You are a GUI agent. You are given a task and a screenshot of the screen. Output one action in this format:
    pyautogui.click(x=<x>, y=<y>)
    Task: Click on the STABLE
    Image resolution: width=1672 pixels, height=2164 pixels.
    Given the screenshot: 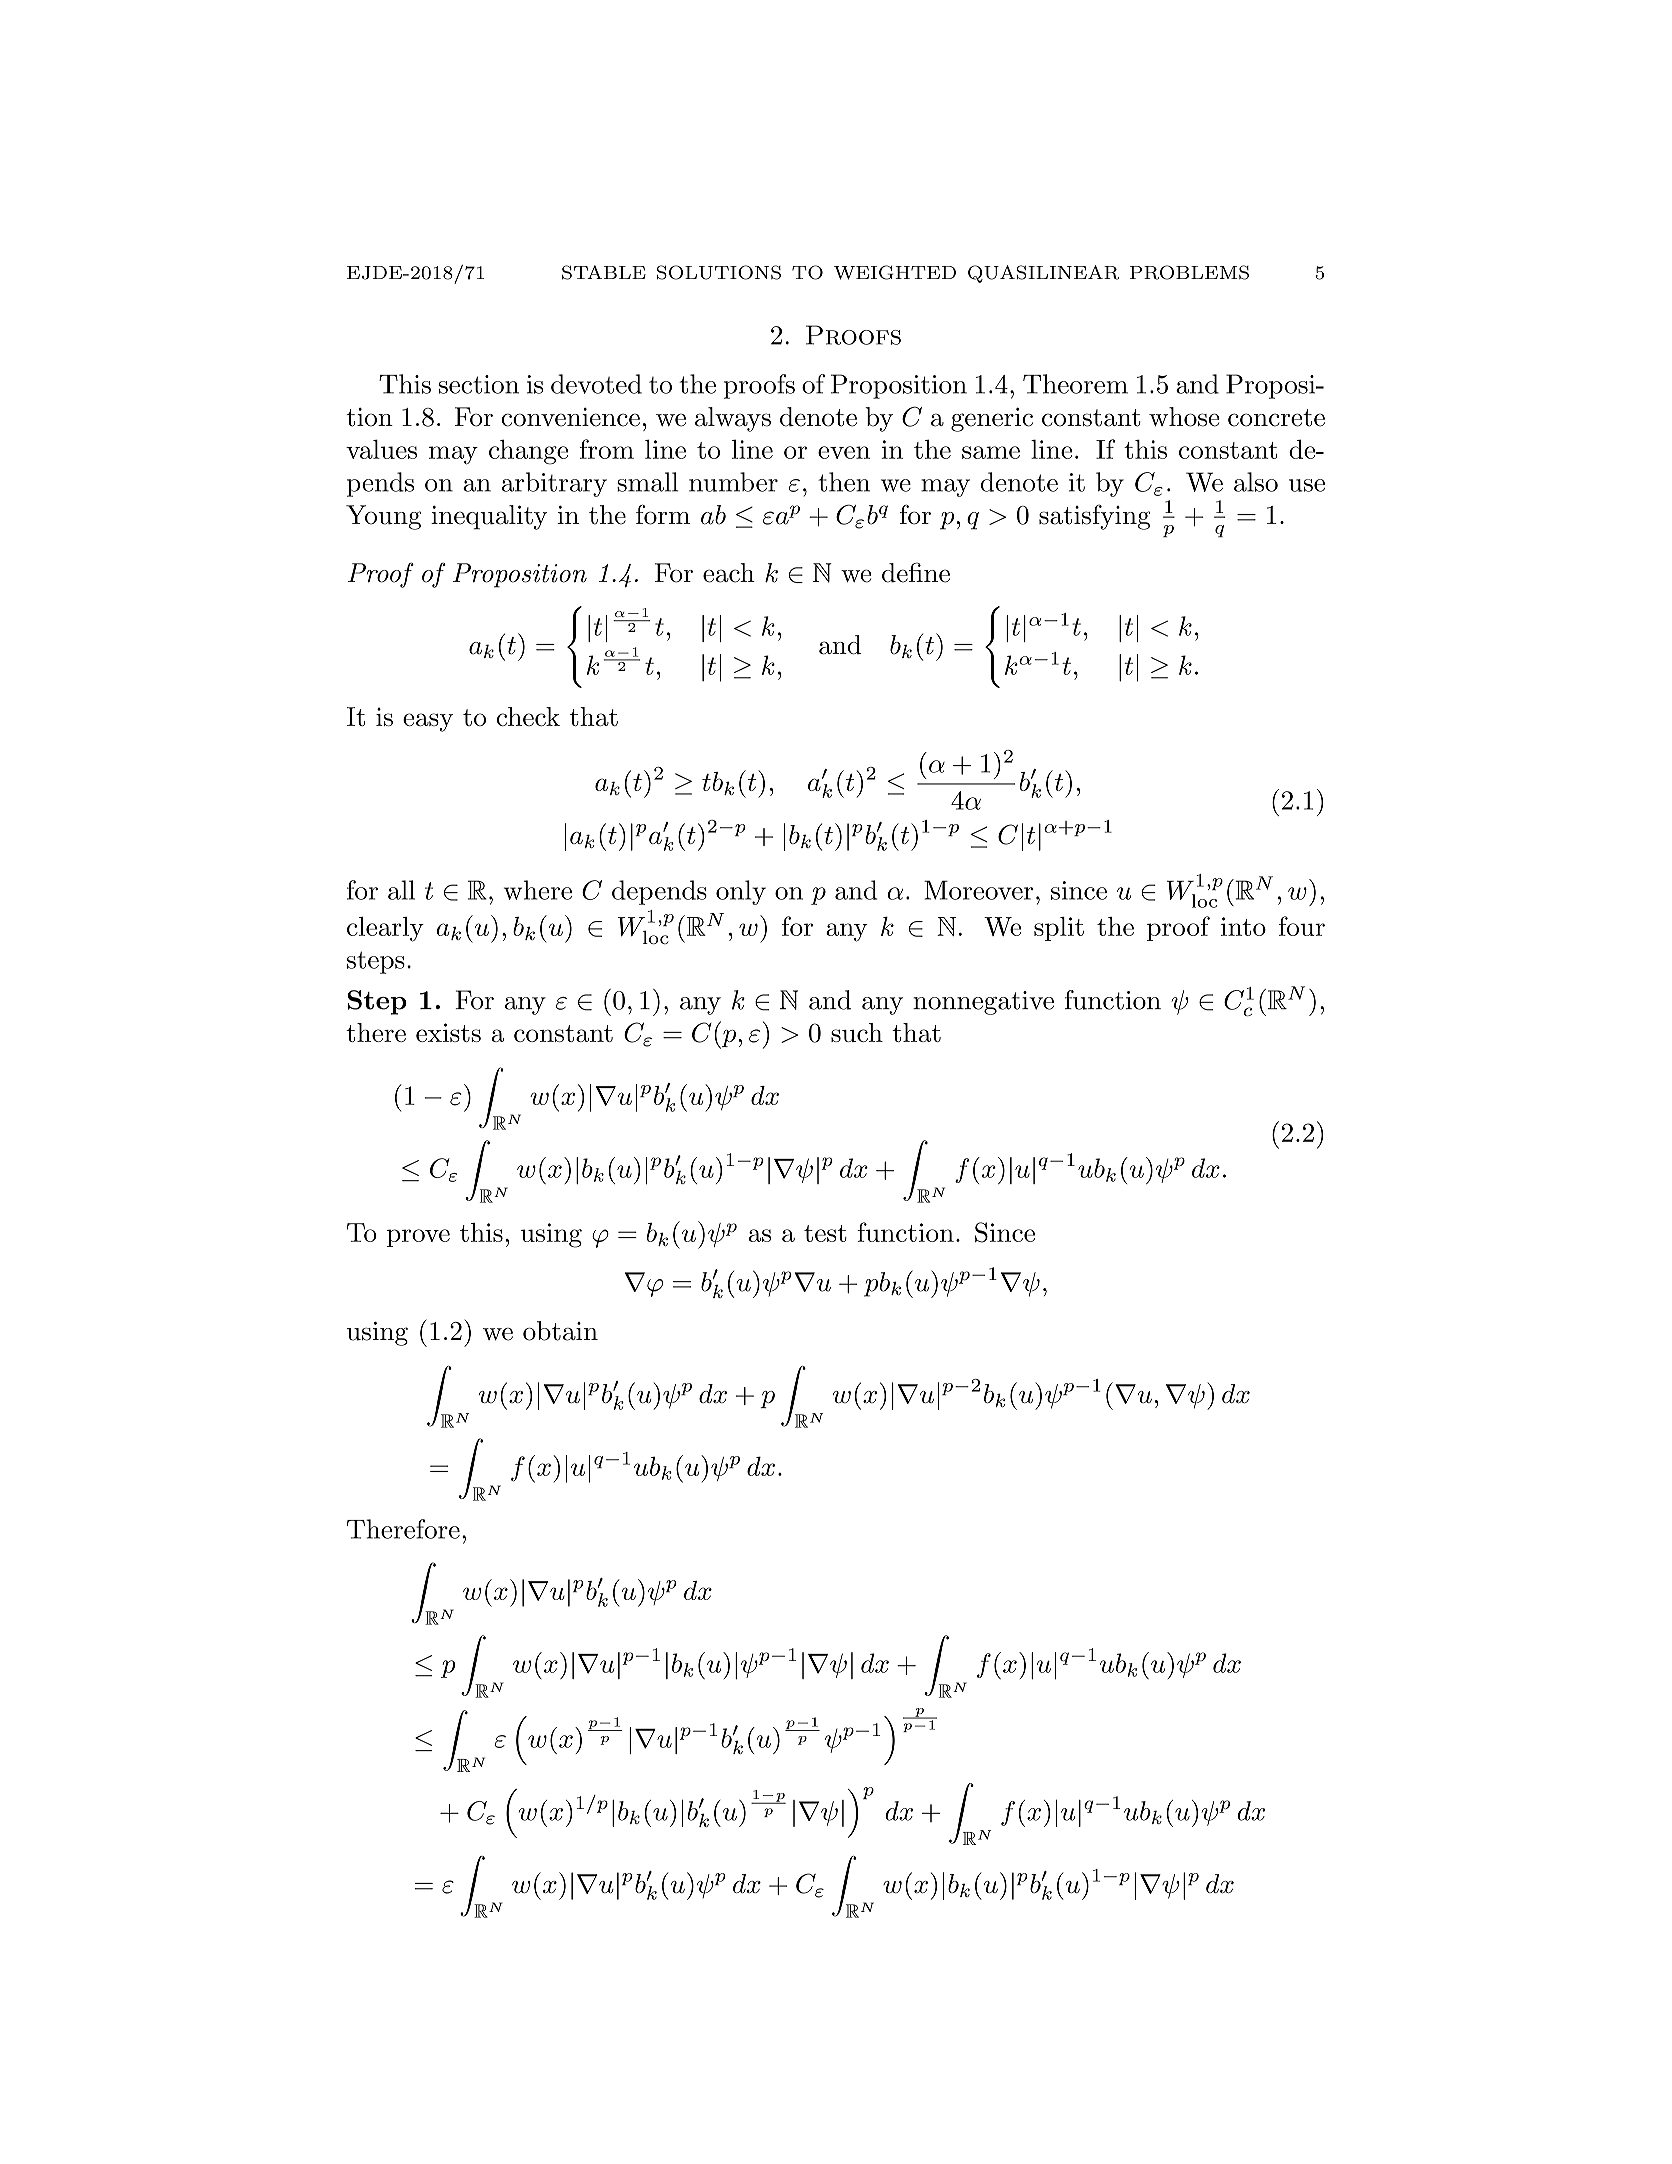 What is the action you would take?
    pyautogui.click(x=604, y=272)
